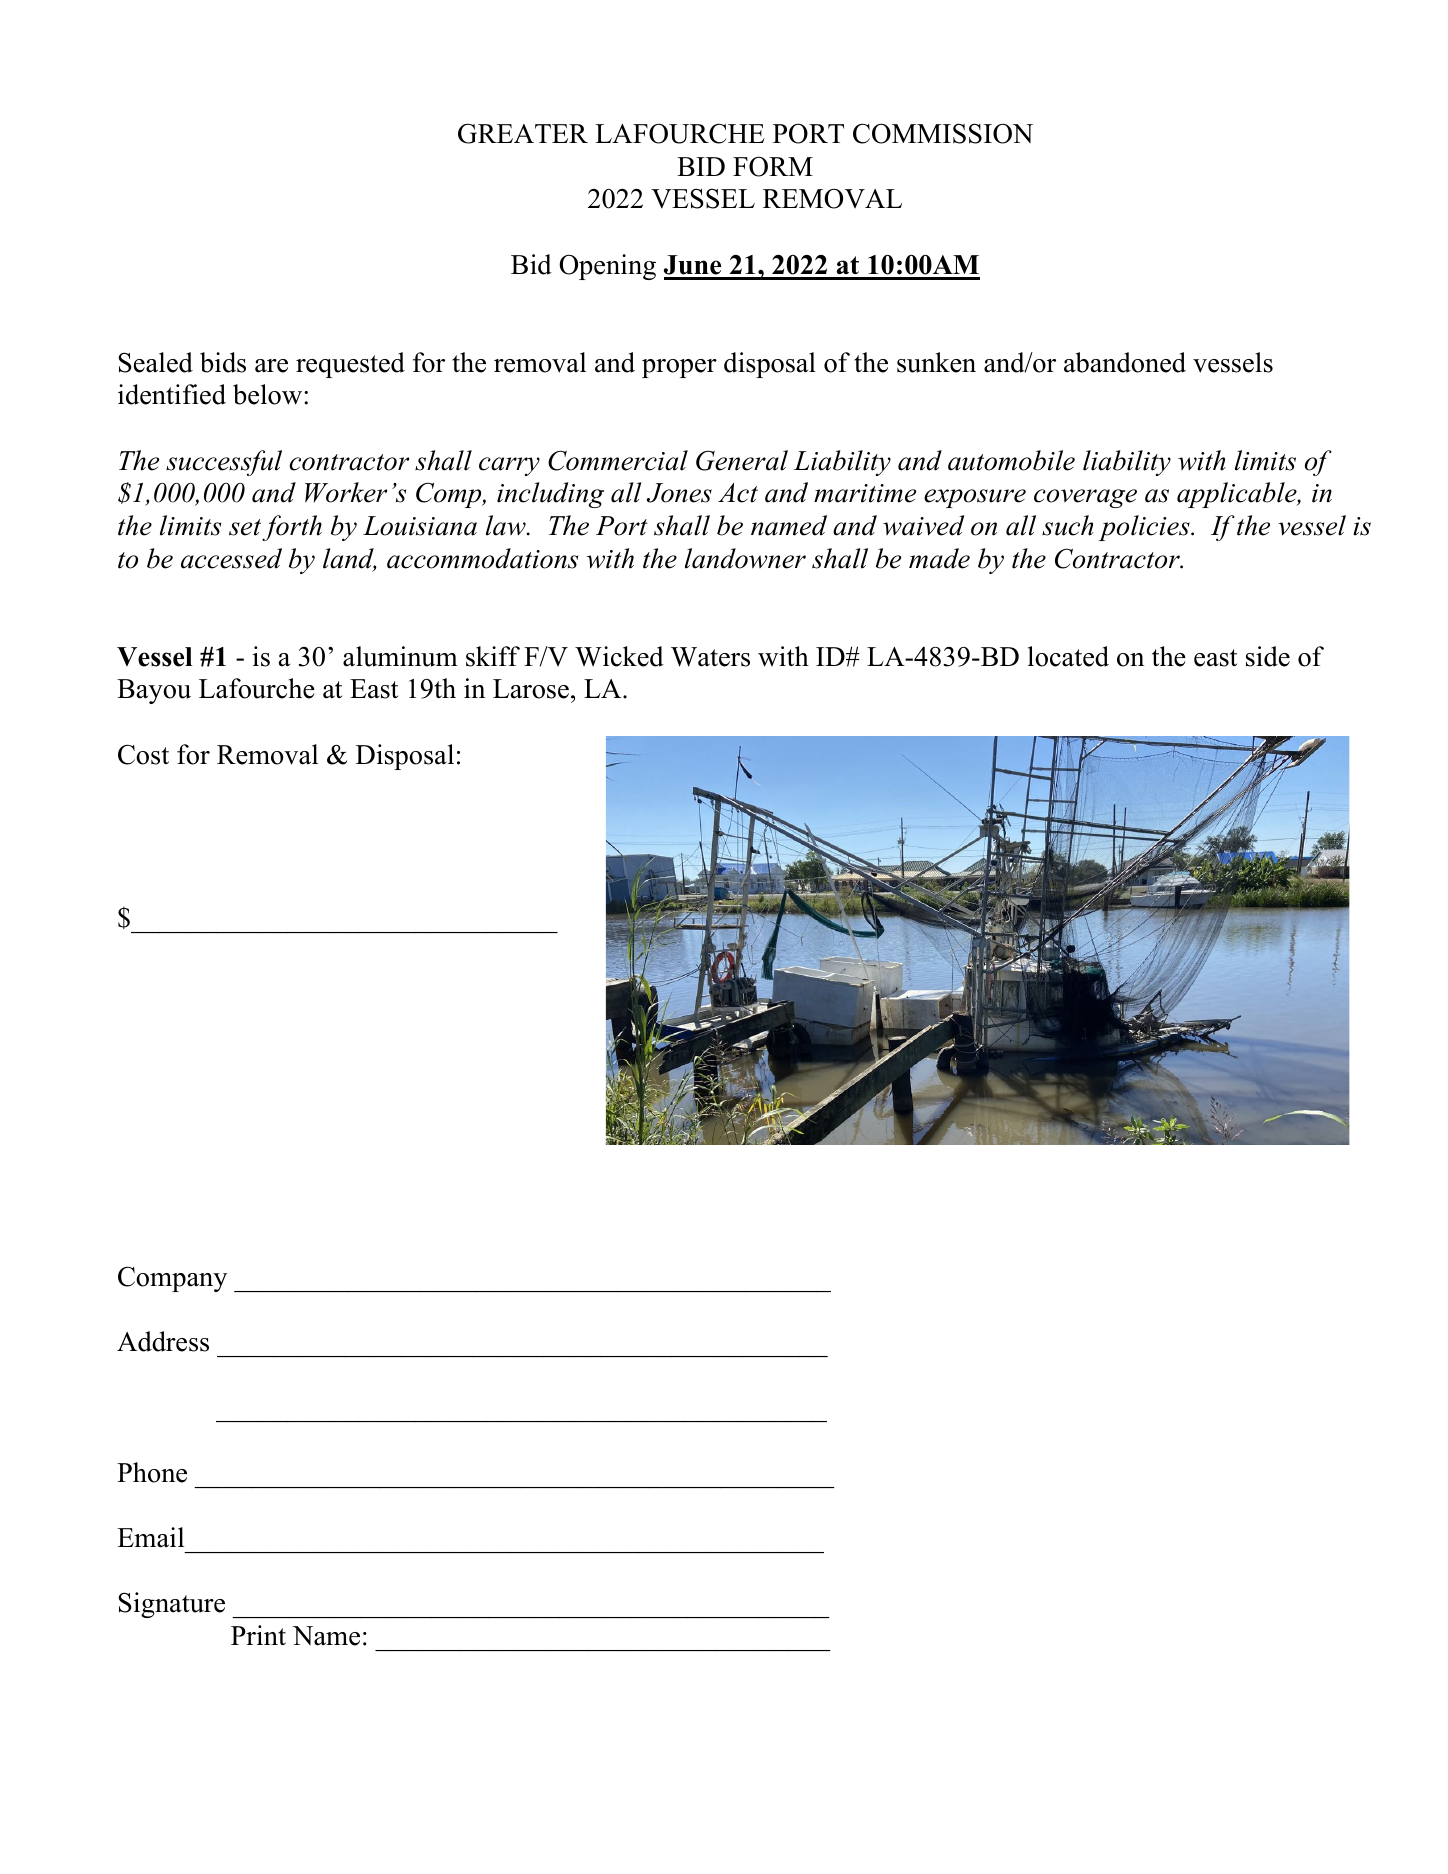  What do you see at coordinates (523, 133) in the page?
I see `GREATER` at bounding box center [523, 133].
